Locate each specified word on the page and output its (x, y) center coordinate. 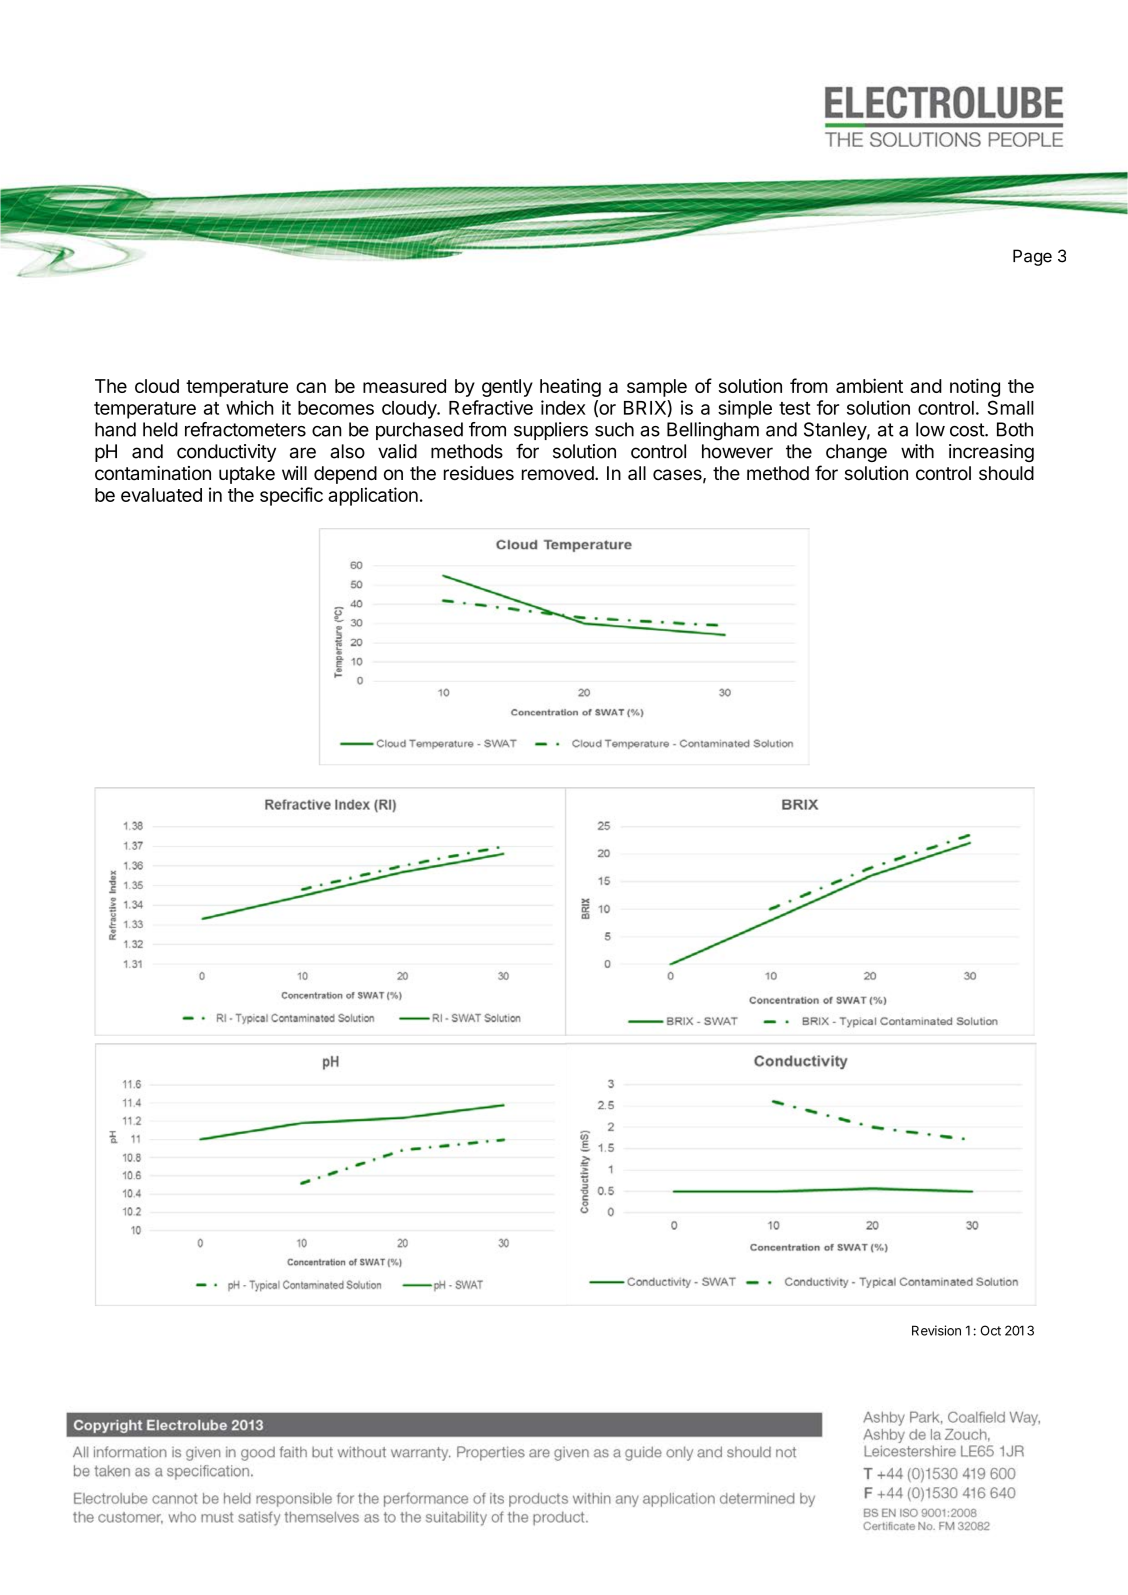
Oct (990, 1330)
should (1006, 473)
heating (570, 388)
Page (1032, 257)
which (250, 407)
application (373, 496)
